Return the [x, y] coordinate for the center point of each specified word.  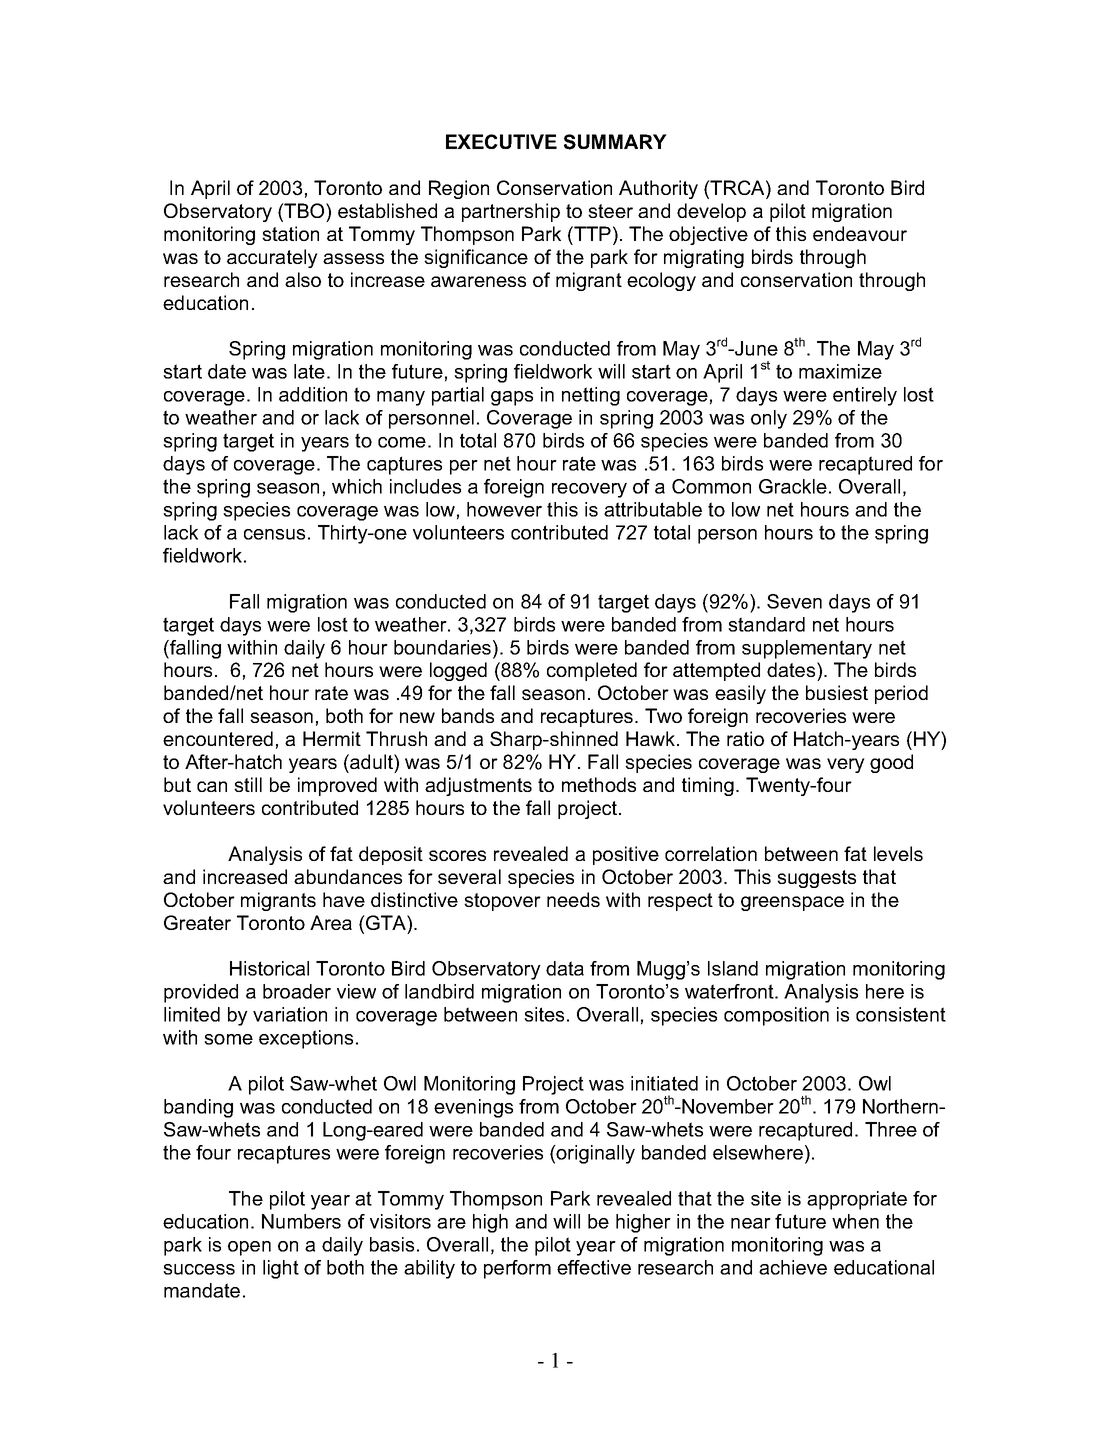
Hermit [332, 738]
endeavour [860, 233]
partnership [511, 212]
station [290, 233]
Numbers [301, 1221]
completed [592, 671]
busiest [837, 692]
